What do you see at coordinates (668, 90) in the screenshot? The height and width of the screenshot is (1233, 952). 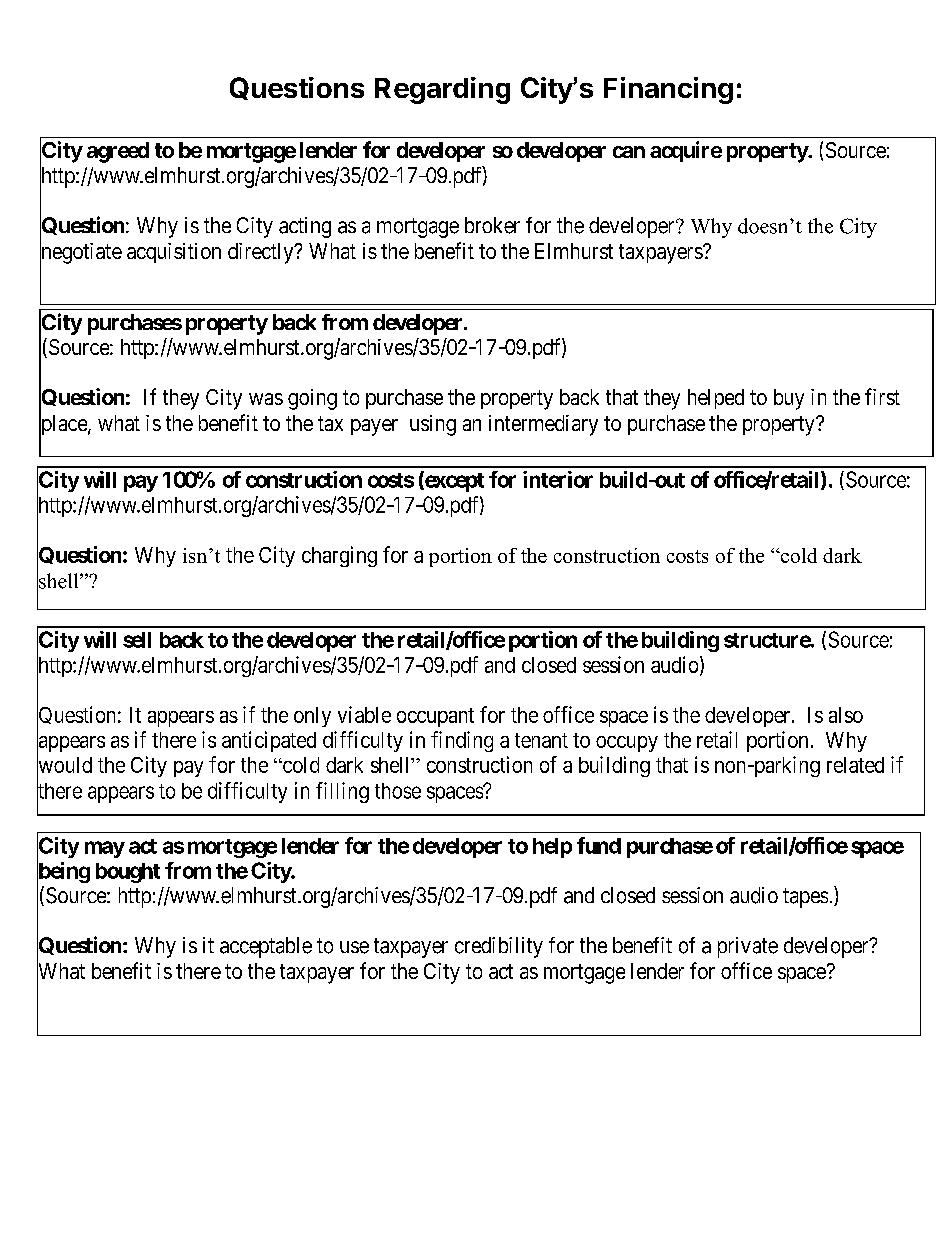 I see `Financing` at bounding box center [668, 90].
